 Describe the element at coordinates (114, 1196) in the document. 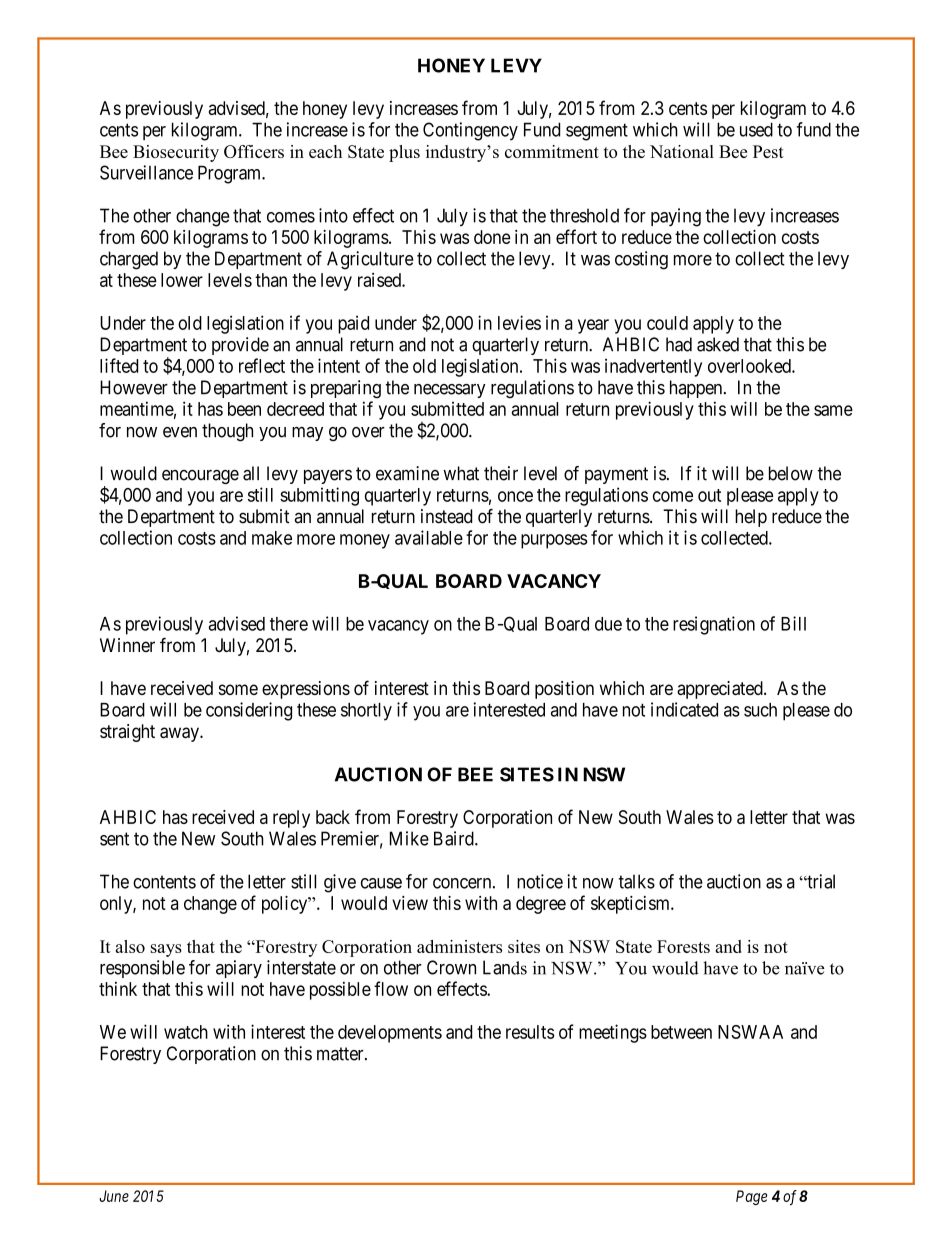

I see `June` at that location.
